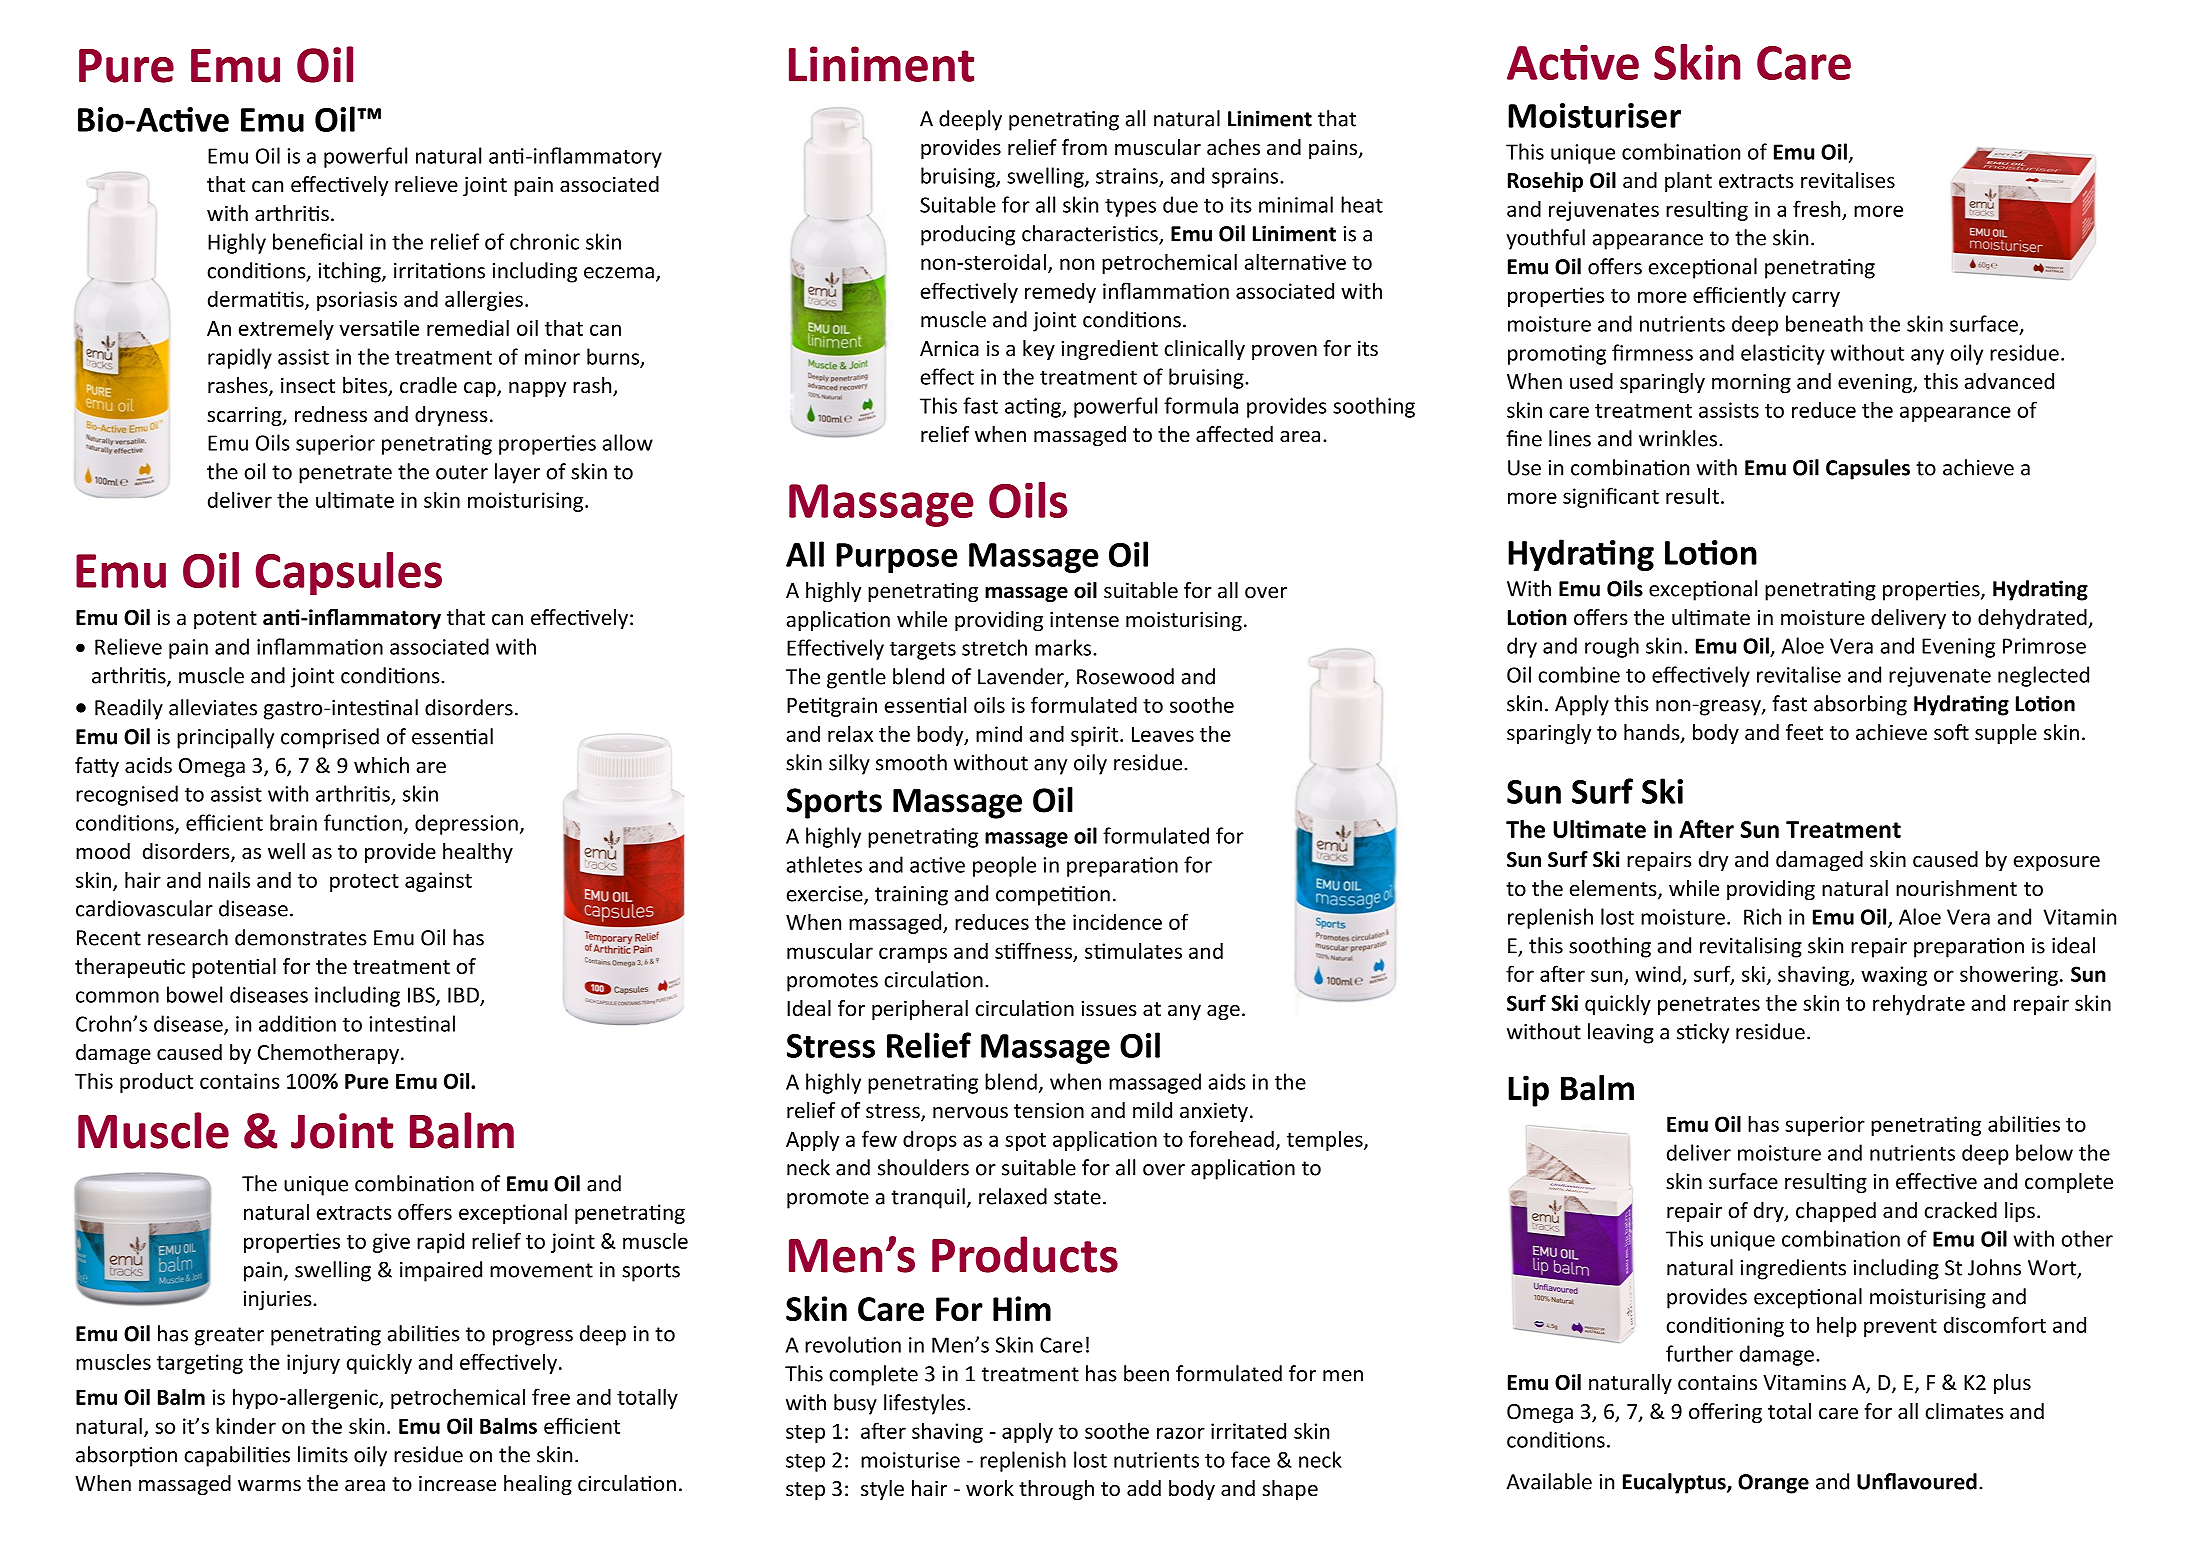 This screenshot has height=1555, width=2199. What do you see at coordinates (1004, 866) in the screenshot?
I see `people` at bounding box center [1004, 866].
